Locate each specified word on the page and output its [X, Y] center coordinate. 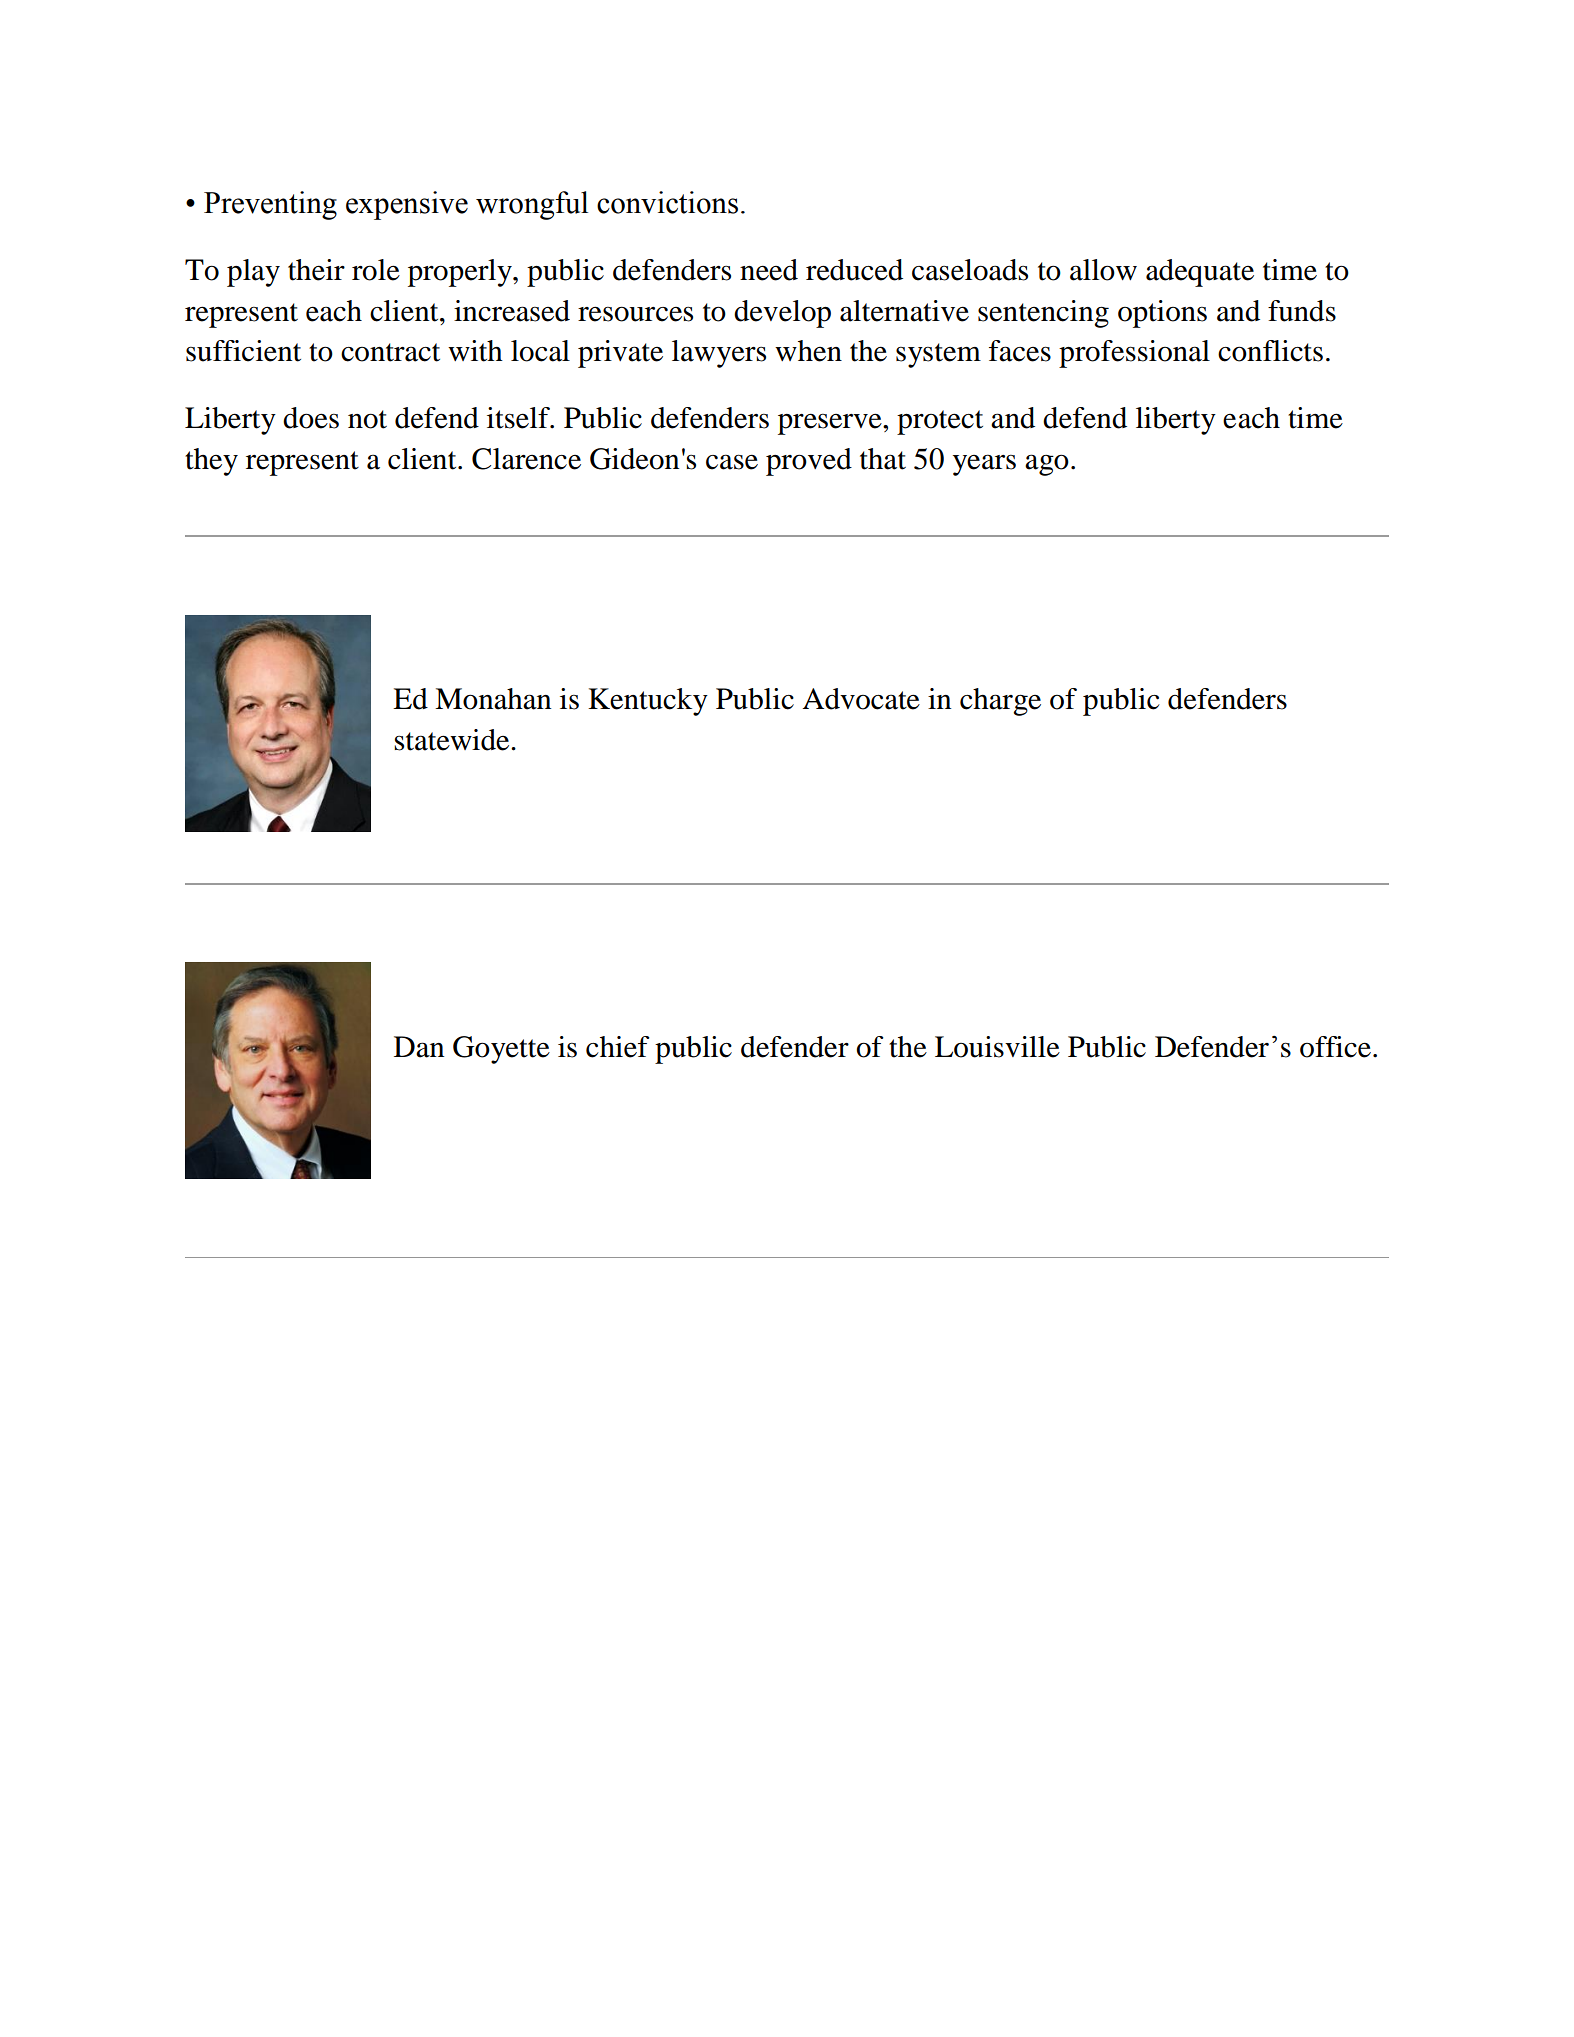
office [1335, 1047]
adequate [1200, 273]
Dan [419, 1047]
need [769, 270]
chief [618, 1047]
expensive [407, 205]
